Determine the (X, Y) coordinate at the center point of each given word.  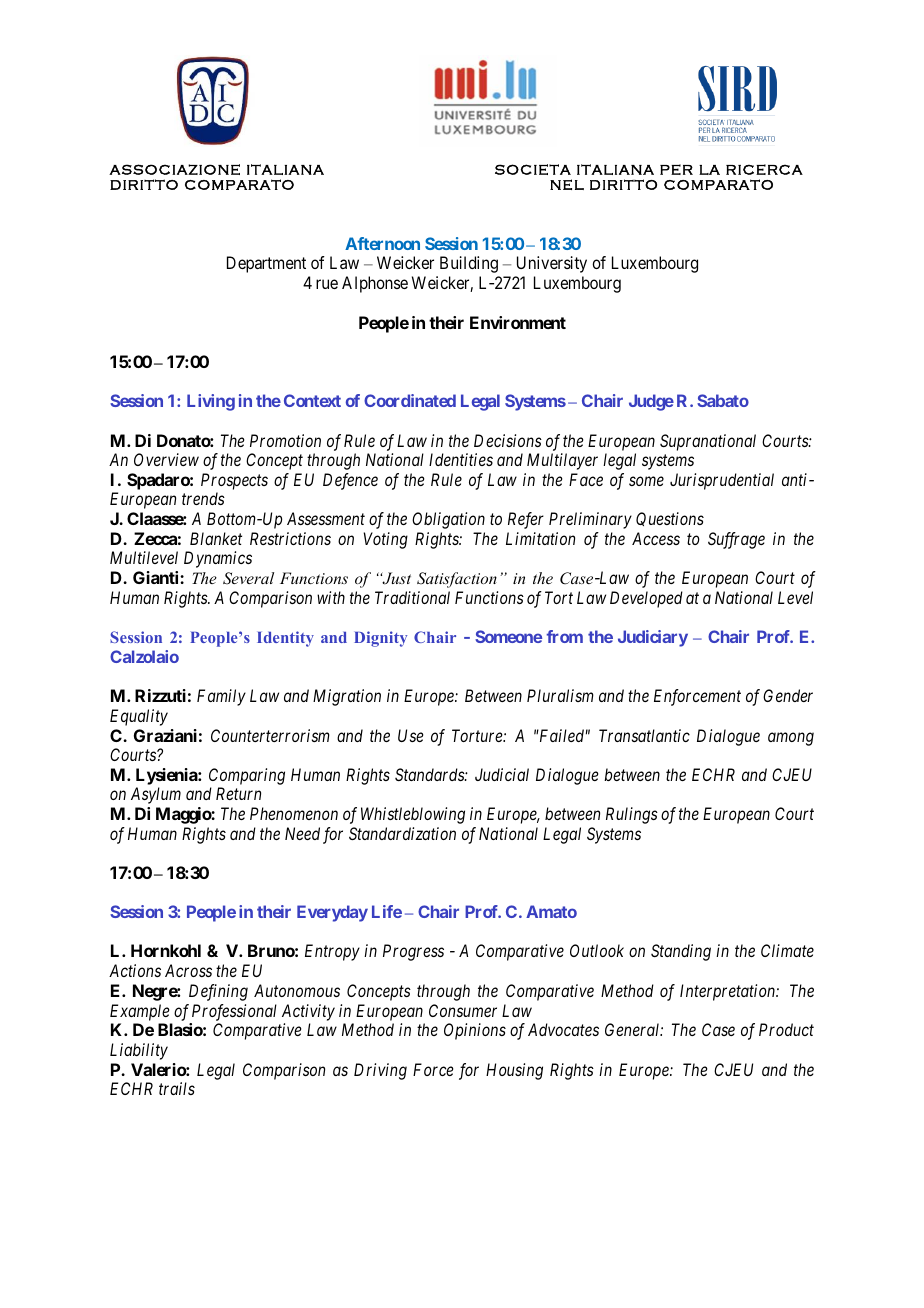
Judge (651, 402)
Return (238, 793)
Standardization (402, 833)
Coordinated (410, 400)
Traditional (412, 597)
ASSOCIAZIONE (174, 169)
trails (177, 1088)
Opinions (475, 1031)
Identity (285, 639)
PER (676, 169)
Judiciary (653, 638)
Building (469, 264)
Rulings (632, 815)
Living (211, 402)
